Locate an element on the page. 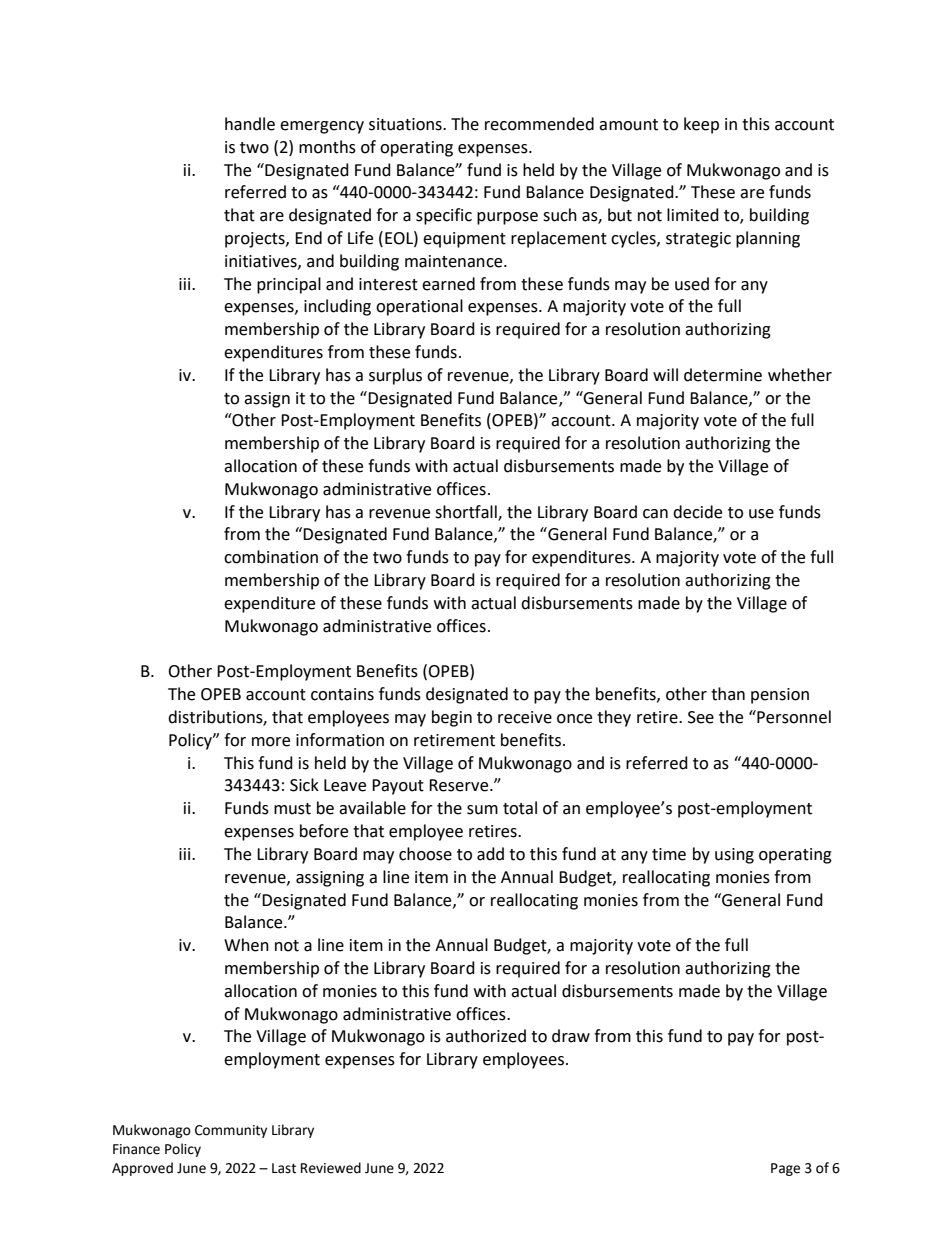 The height and width of the document is (1233, 952). Community is located at coordinates (231, 1131).
